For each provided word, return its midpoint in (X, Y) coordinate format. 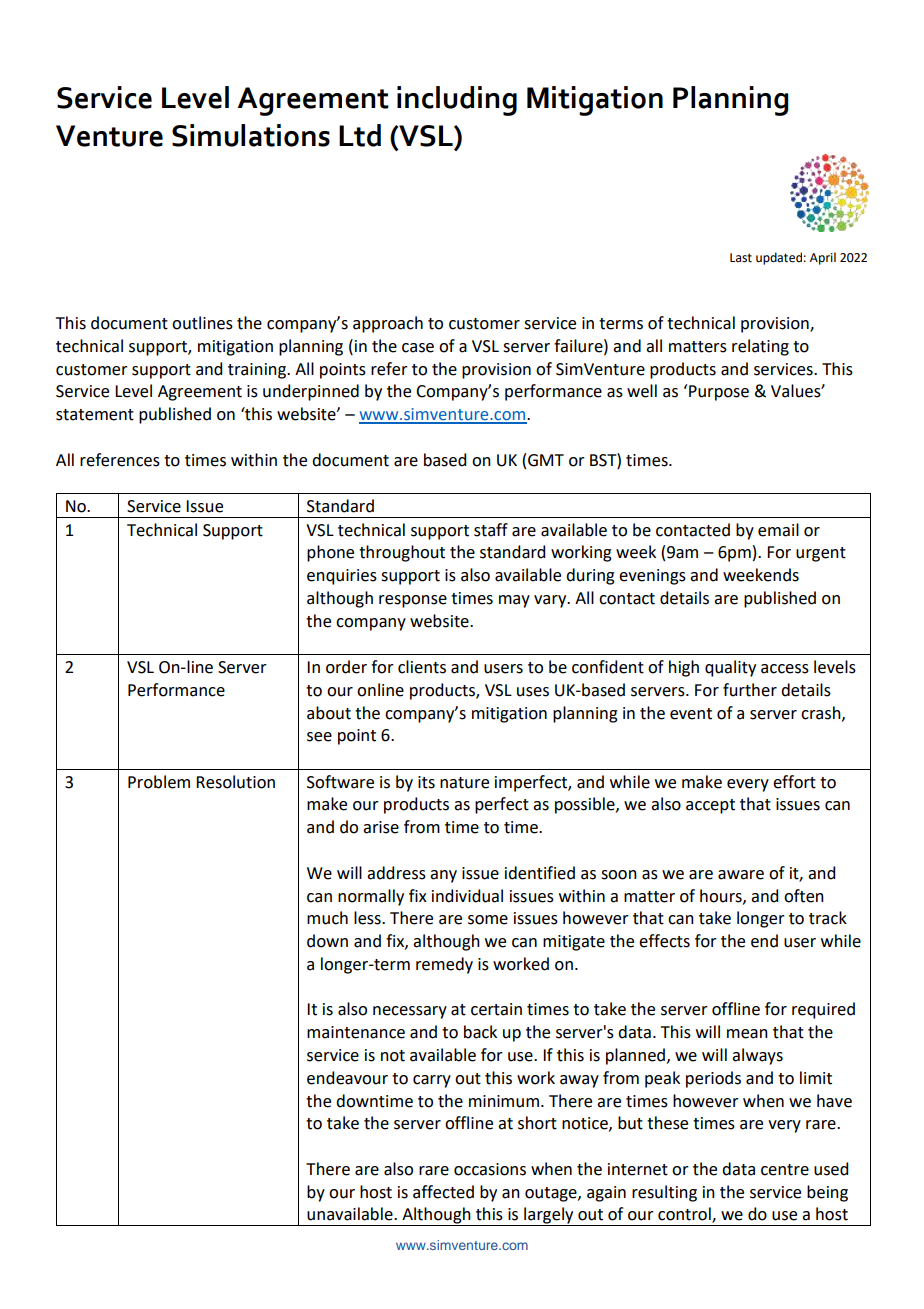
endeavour (347, 1078)
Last (741, 258)
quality (730, 668)
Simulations (251, 135)
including (457, 101)
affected (443, 1192)
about (329, 713)
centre (785, 1170)
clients (422, 667)
